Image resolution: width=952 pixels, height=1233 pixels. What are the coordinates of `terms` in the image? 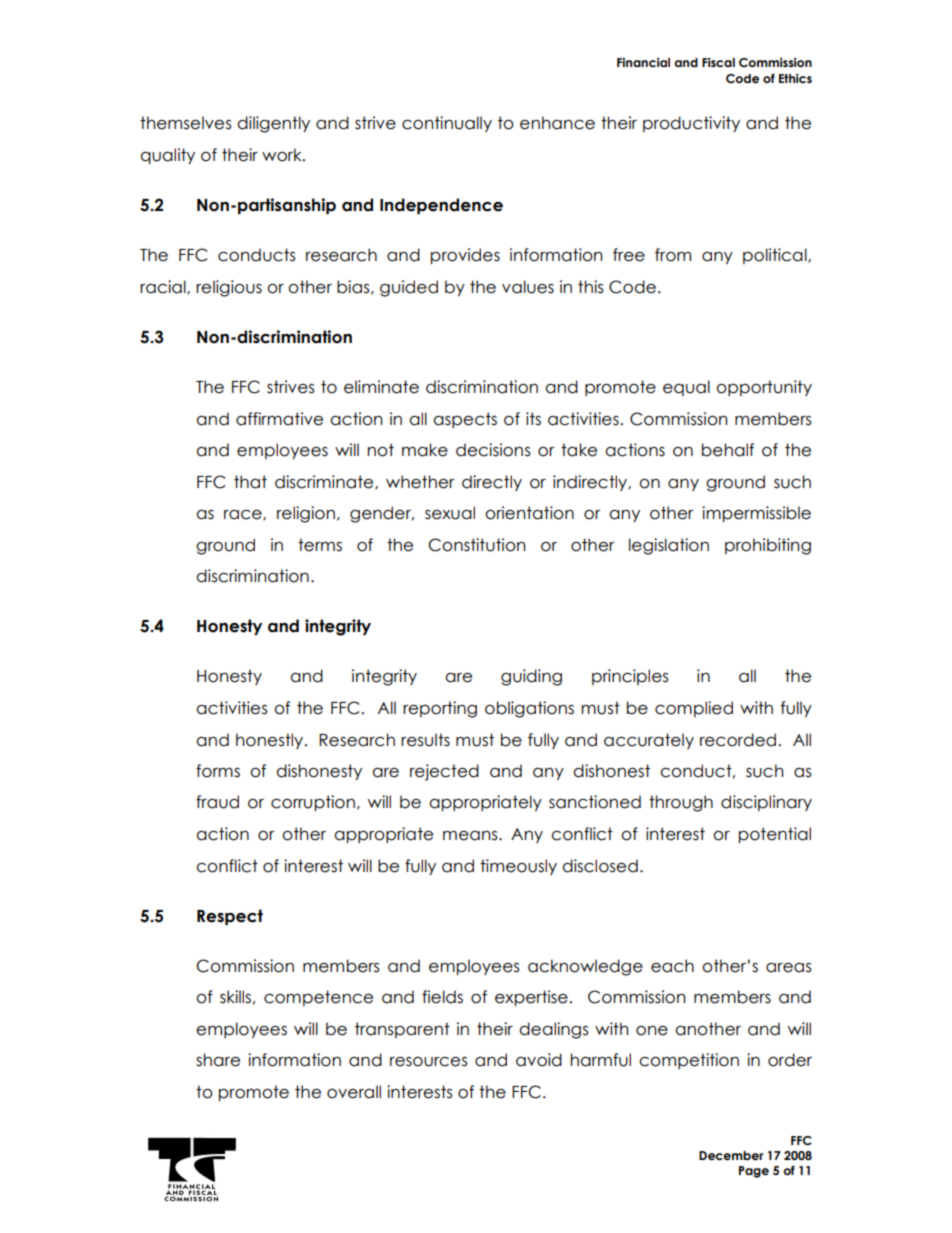 It's located at (320, 545).
